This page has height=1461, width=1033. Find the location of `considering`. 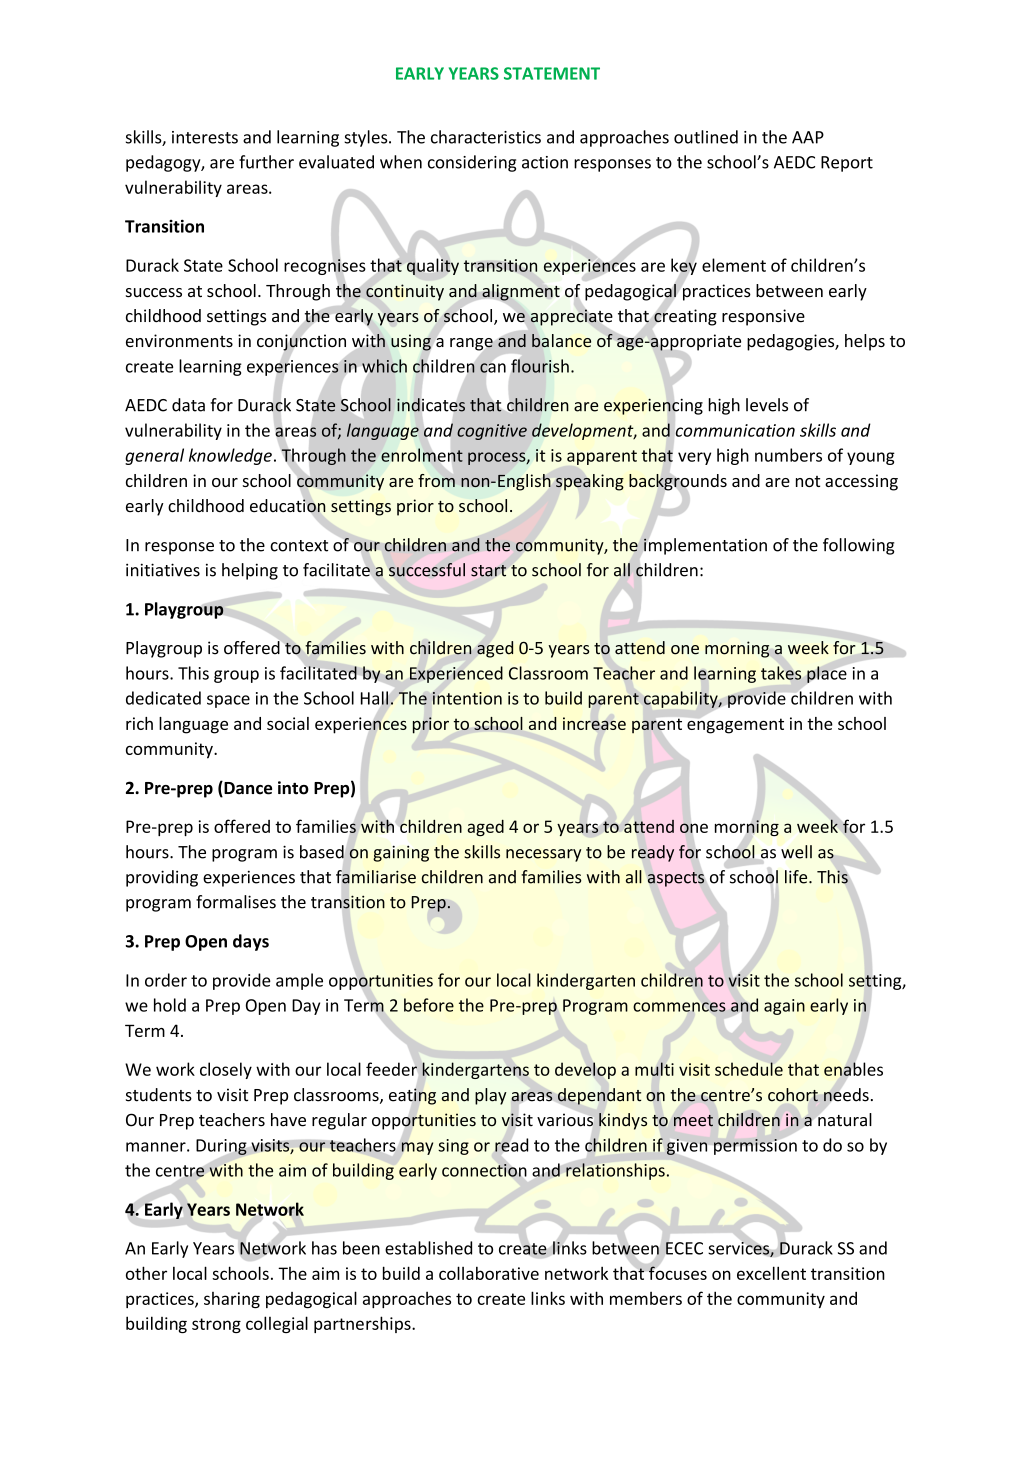

considering is located at coordinates (472, 163).
